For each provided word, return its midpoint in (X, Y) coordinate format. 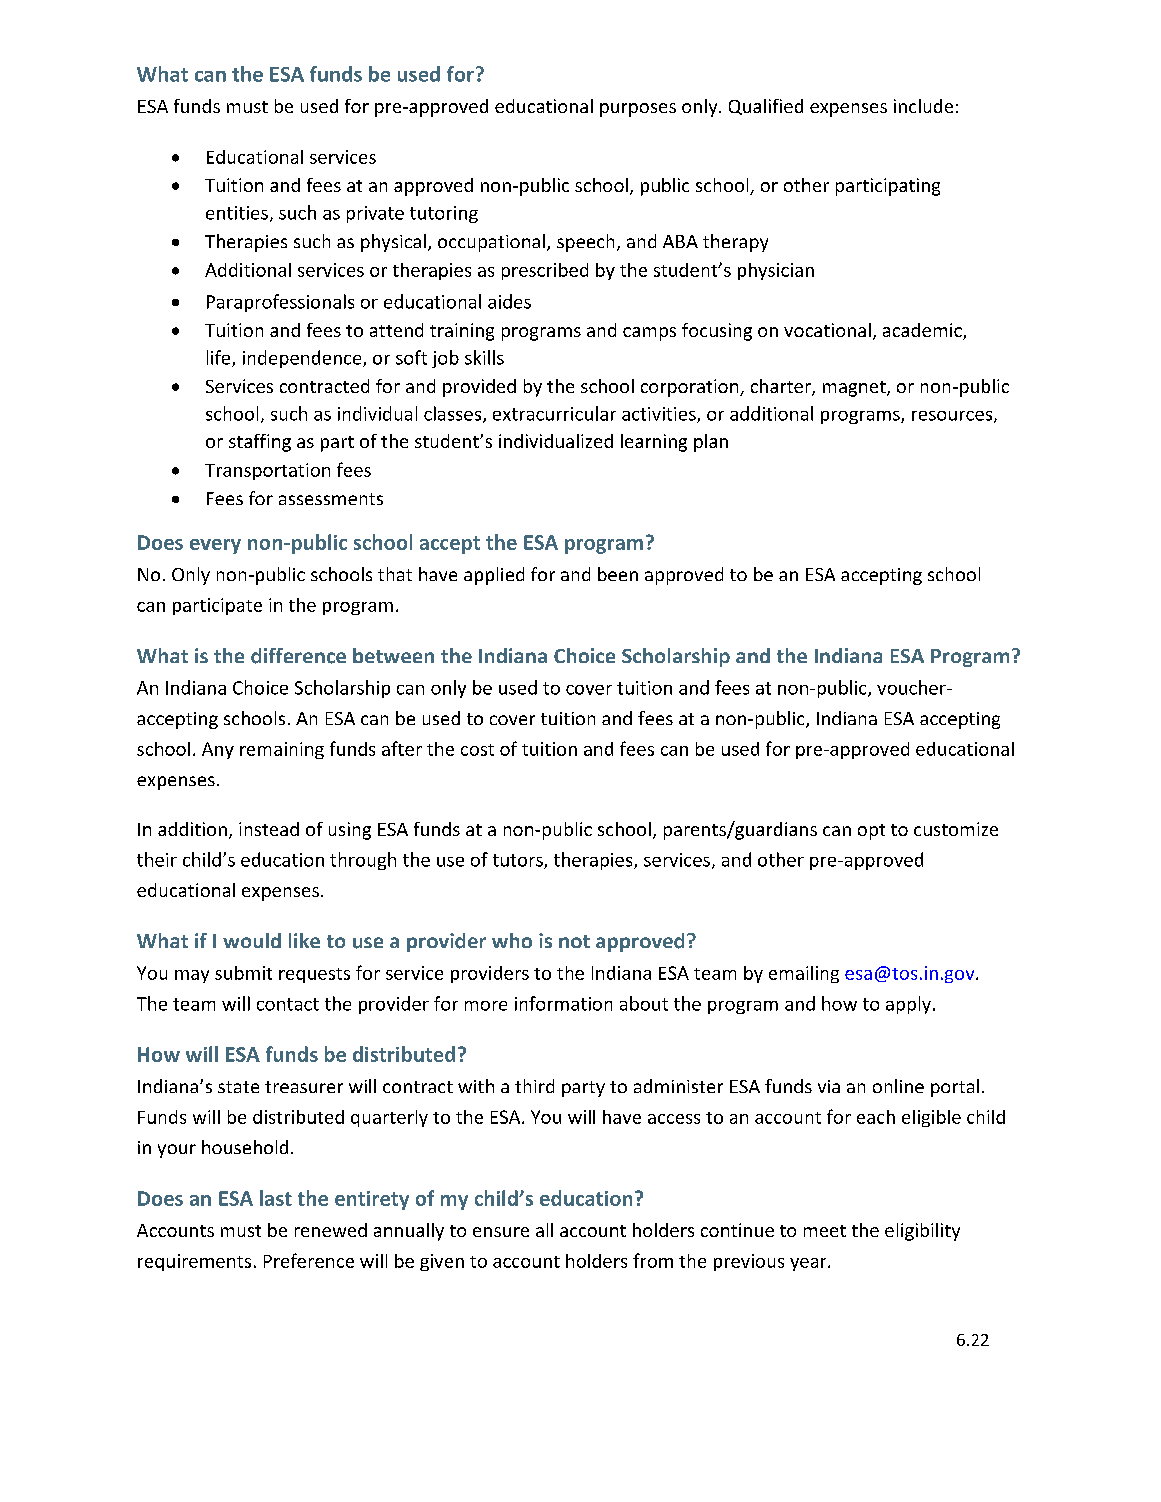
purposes (638, 110)
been (618, 574)
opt (871, 832)
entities (237, 213)
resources (953, 417)
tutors (519, 861)
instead (269, 829)
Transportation (267, 471)
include (923, 106)
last (276, 1198)
